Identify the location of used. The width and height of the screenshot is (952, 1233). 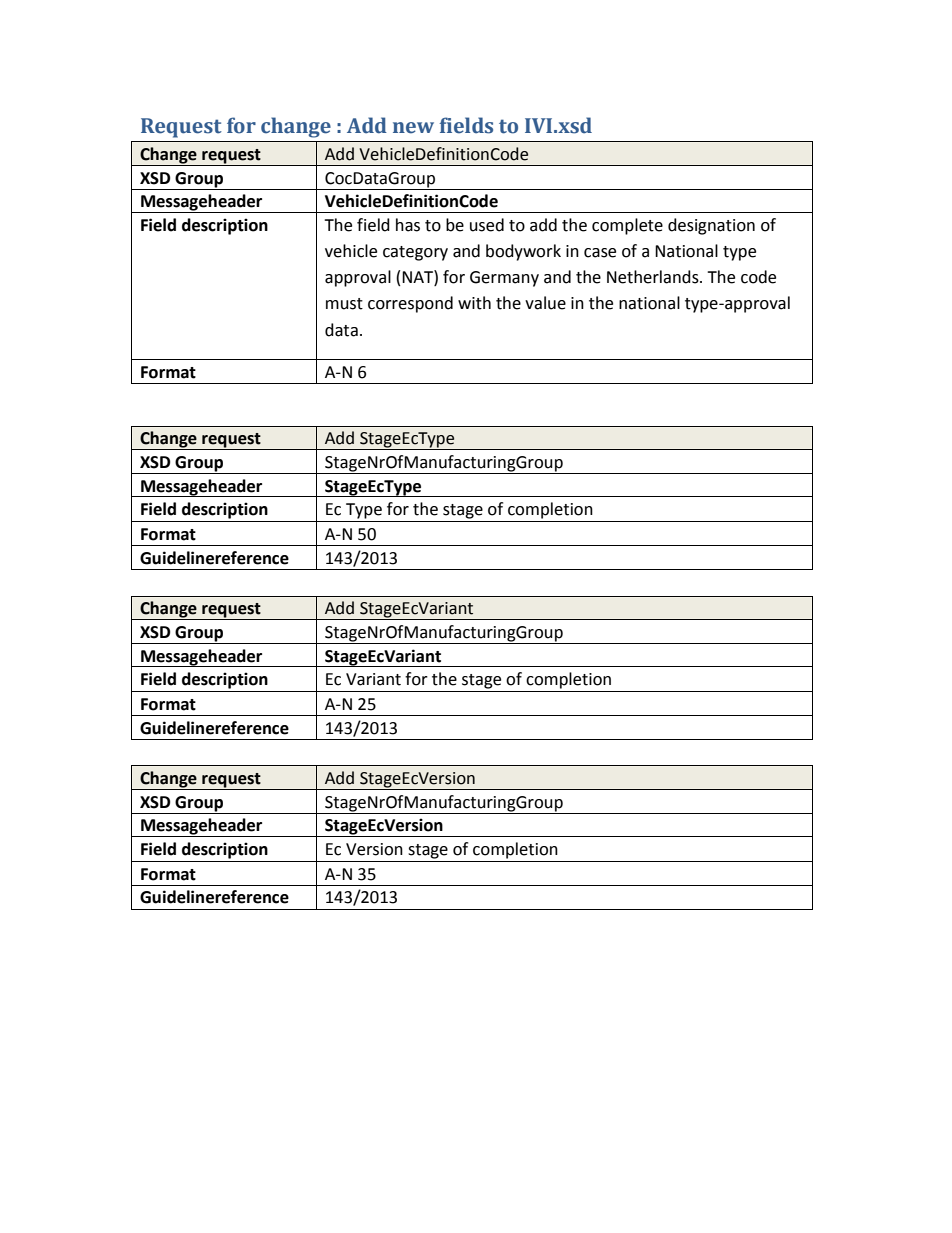
(487, 225).
